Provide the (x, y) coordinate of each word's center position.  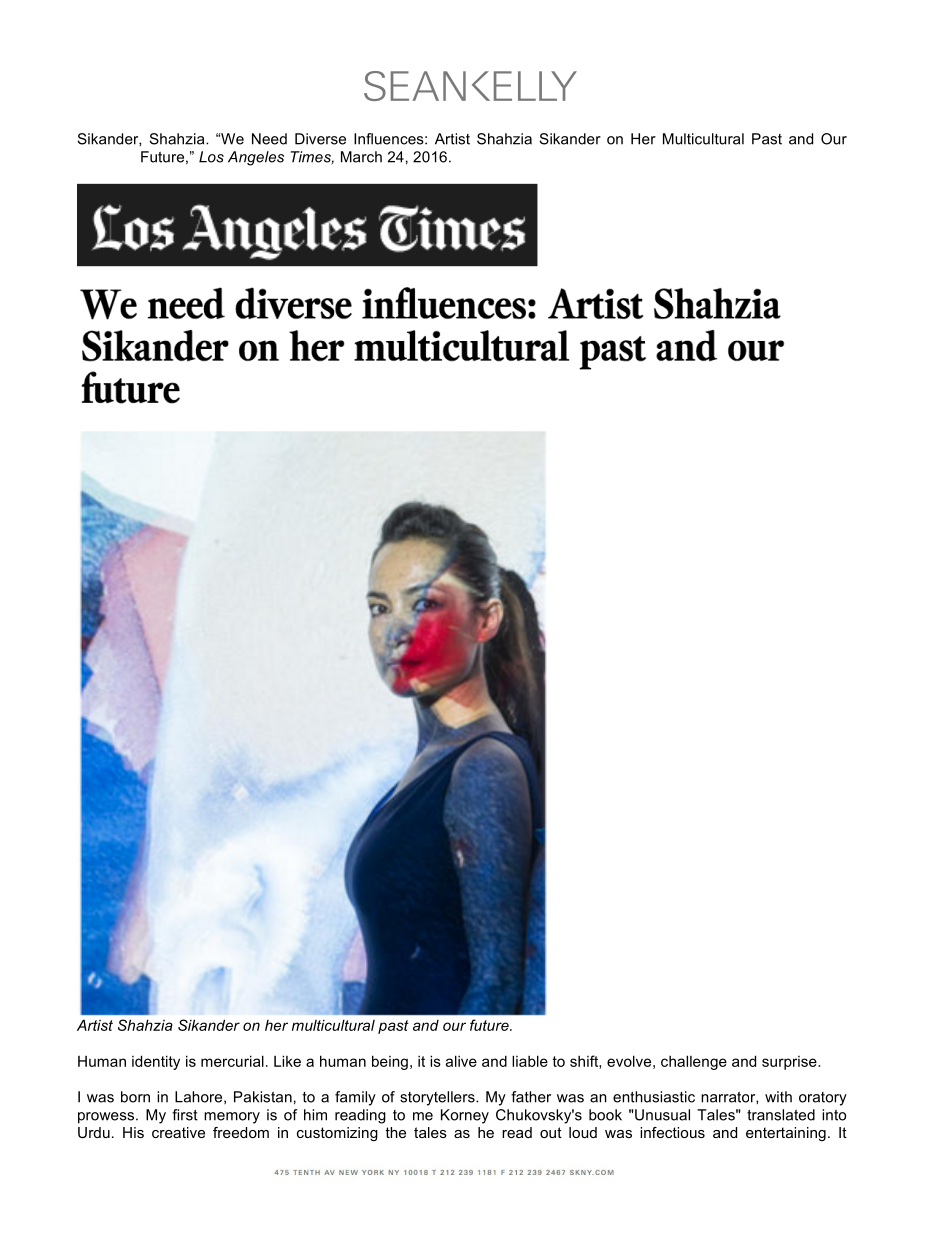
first (185, 1115)
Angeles (256, 158)
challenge (694, 1062)
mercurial (232, 1061)
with (778, 1097)
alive (461, 1061)
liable (530, 1061)
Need (269, 139)
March (361, 157)
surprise (790, 1063)
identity (156, 1062)
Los (211, 157)
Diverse (320, 139)
